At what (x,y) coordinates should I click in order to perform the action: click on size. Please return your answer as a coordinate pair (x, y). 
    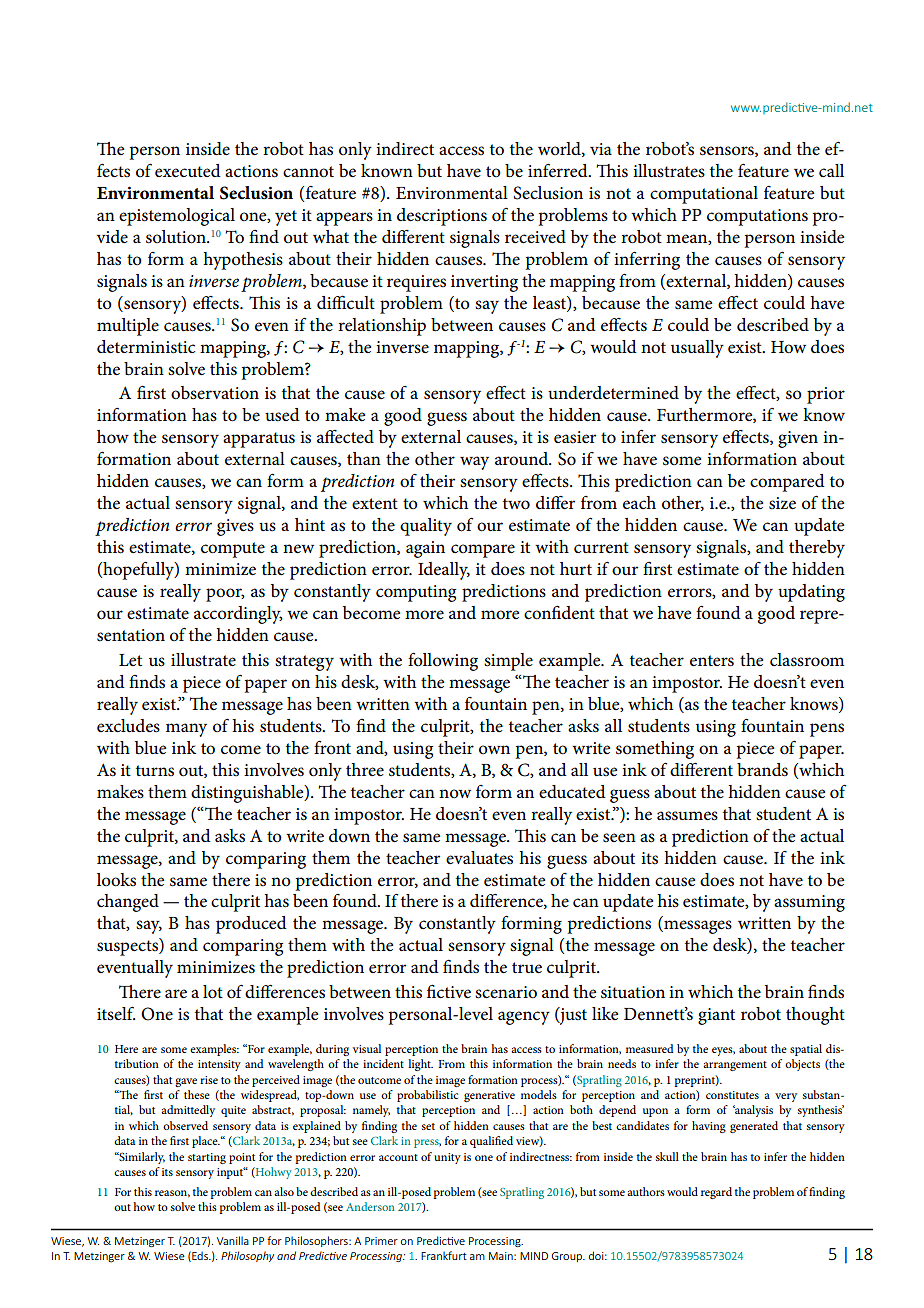
    Looking at the image, I should click on (782, 503).
